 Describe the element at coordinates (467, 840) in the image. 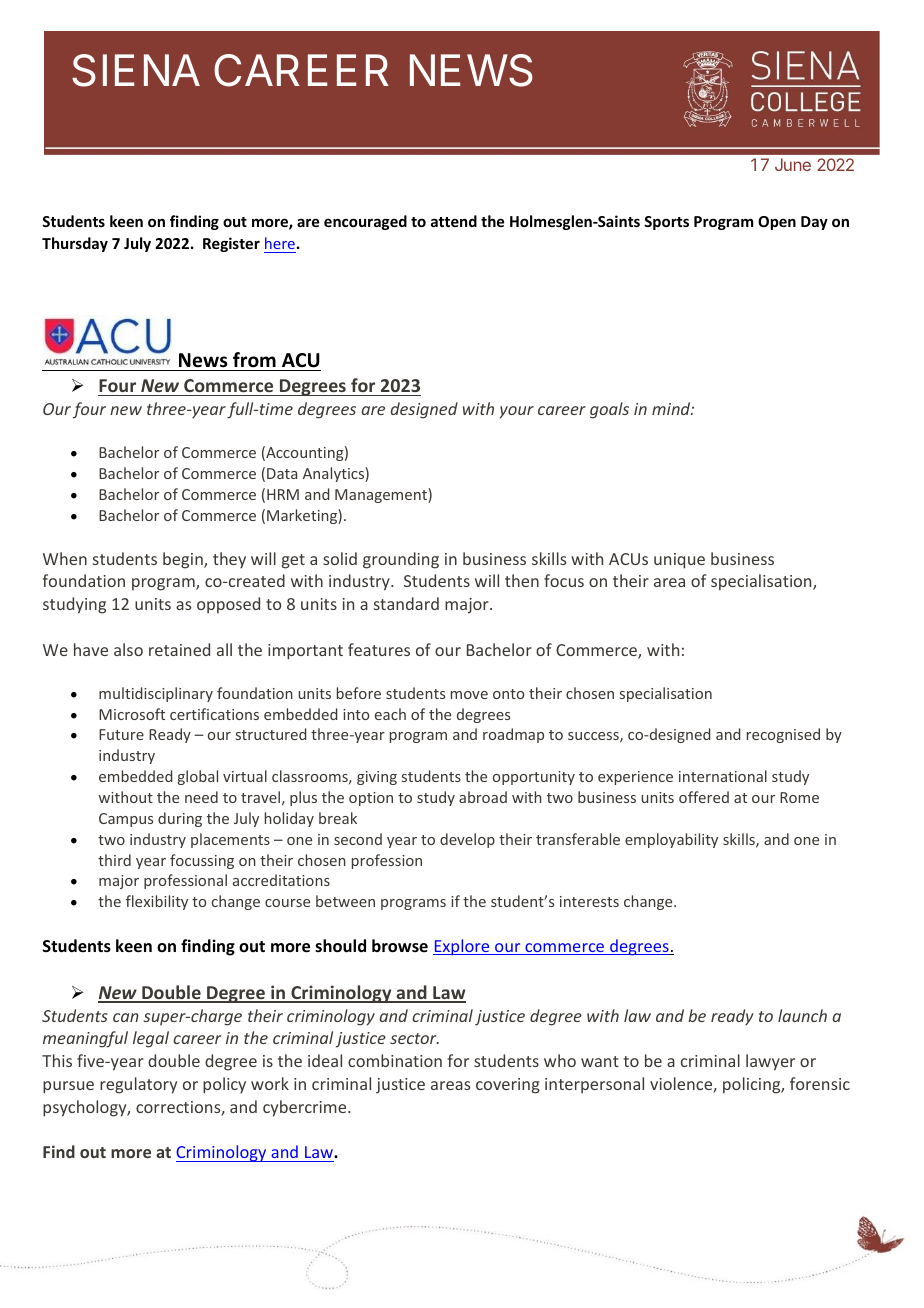

I see `develop` at that location.
